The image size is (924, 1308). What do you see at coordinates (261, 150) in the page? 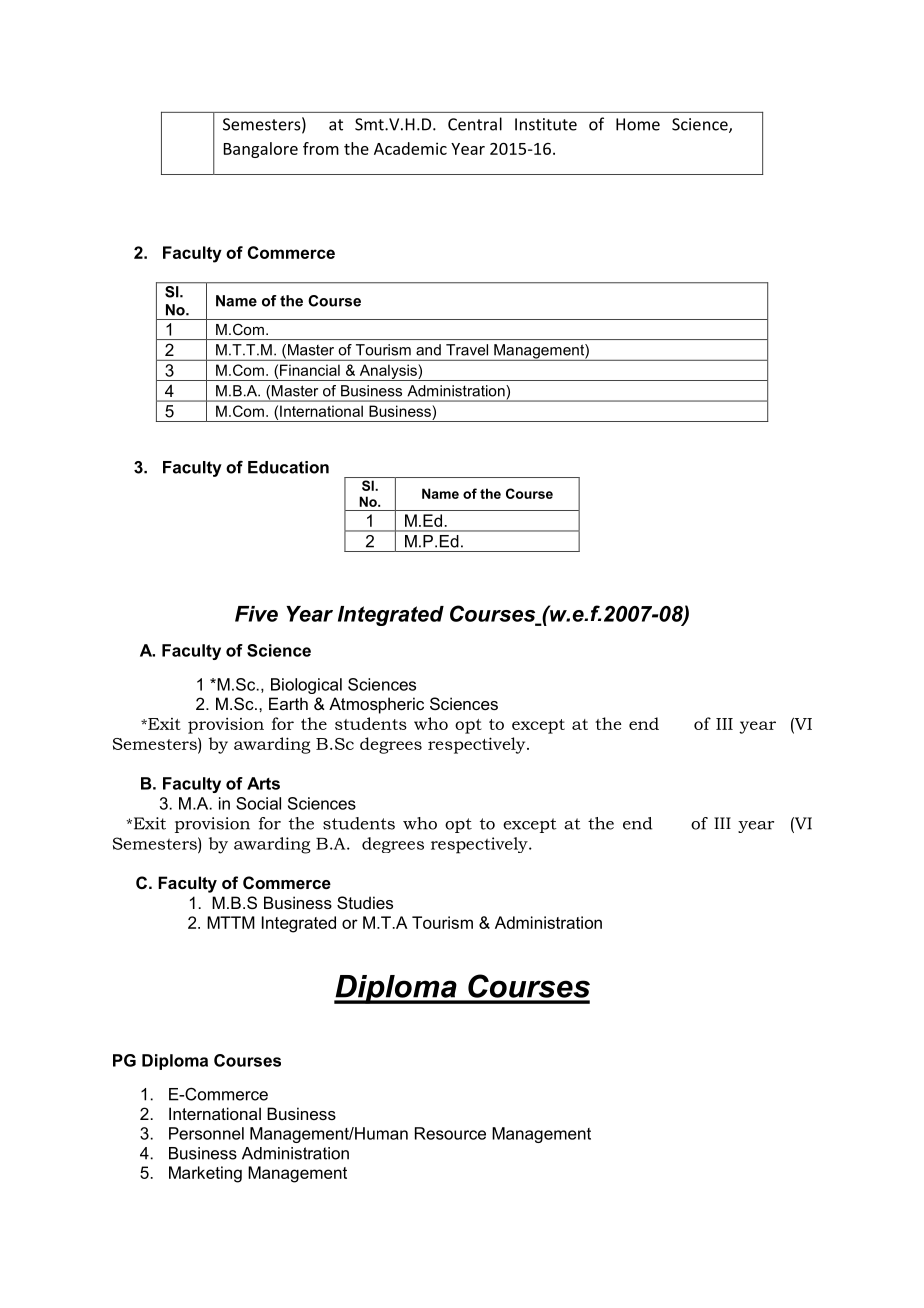
I see `Bangalore` at bounding box center [261, 150].
